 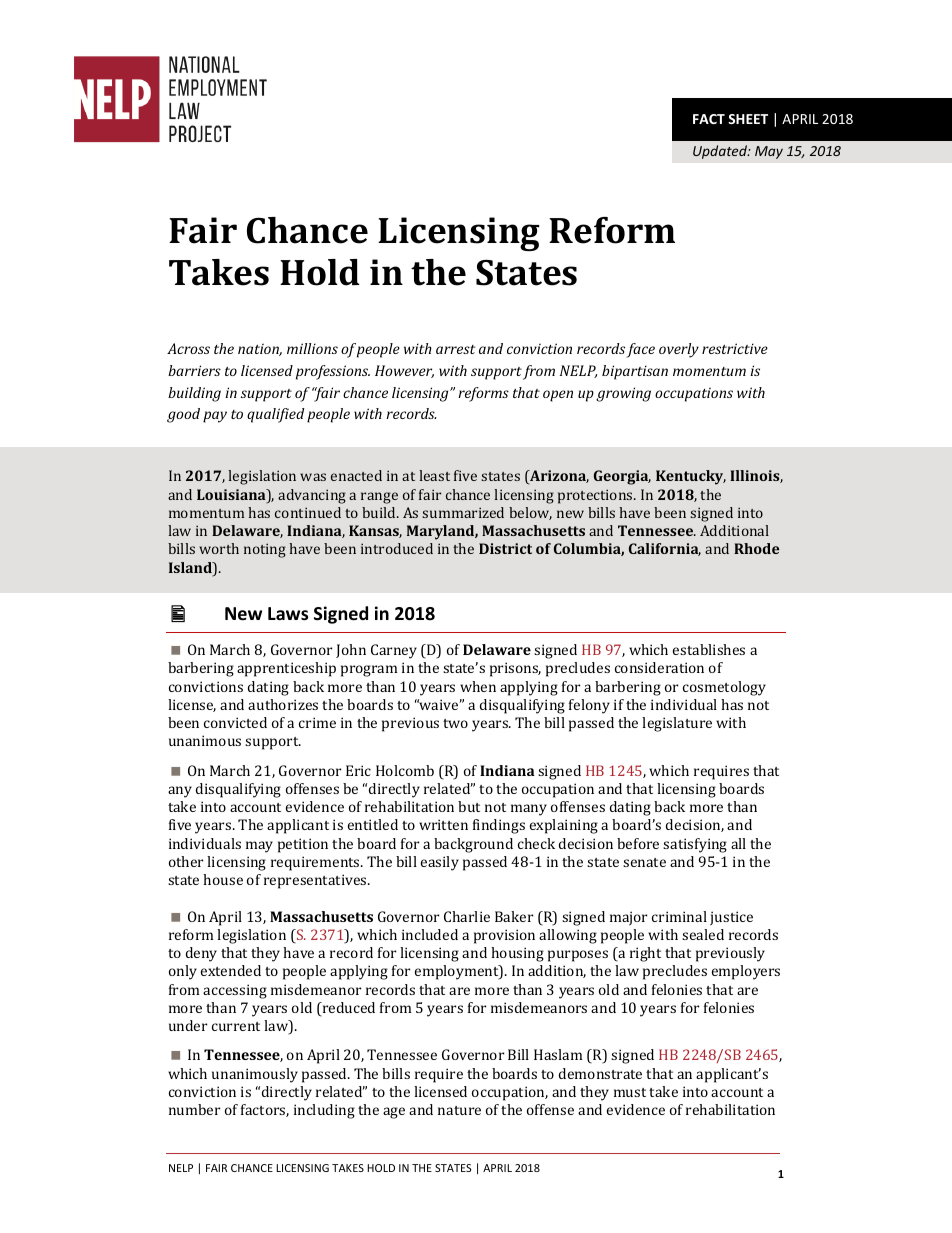 I want to click on number, so click(x=194, y=1109).
